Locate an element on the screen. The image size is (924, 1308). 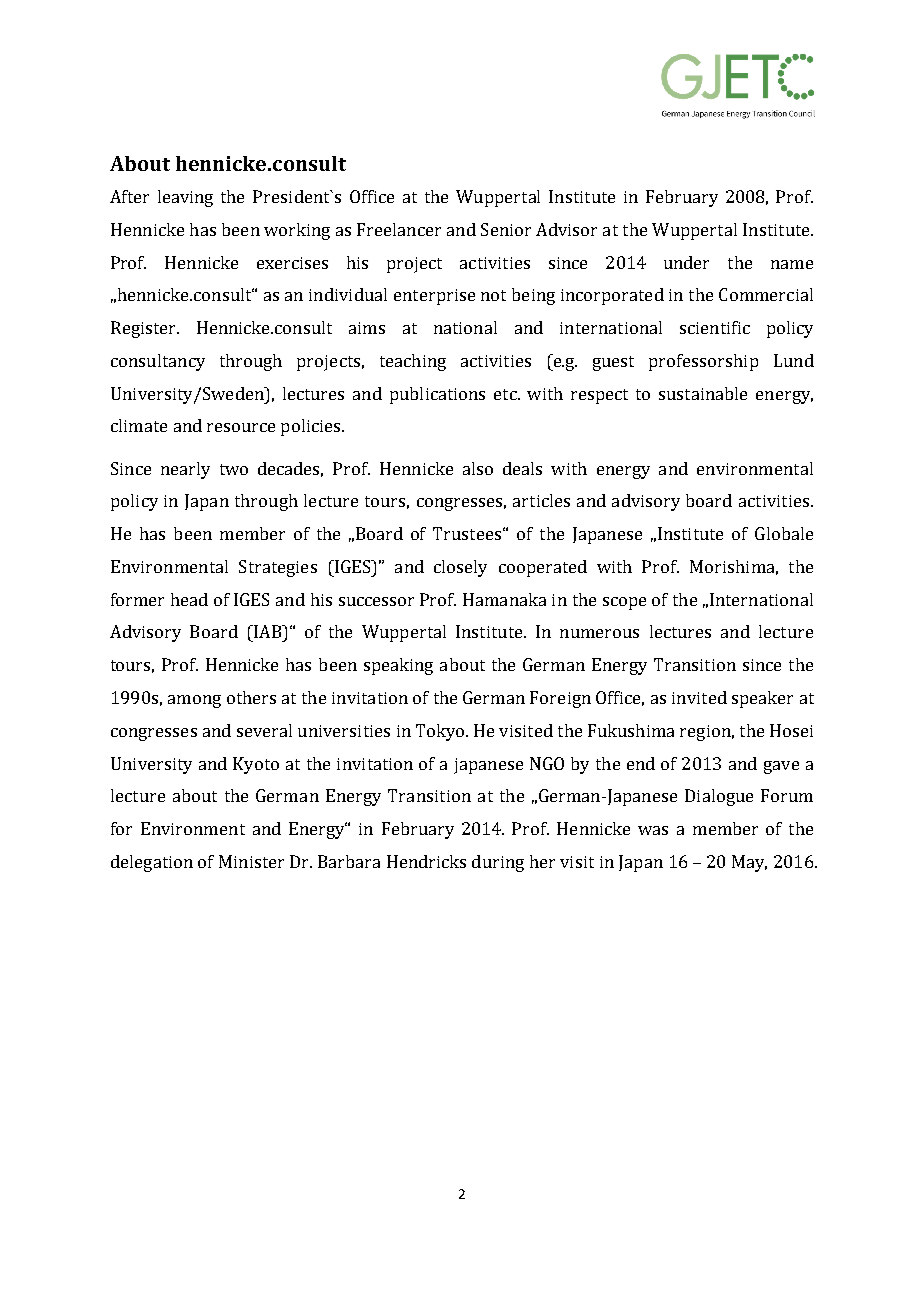
leaving is located at coordinates (185, 198).
